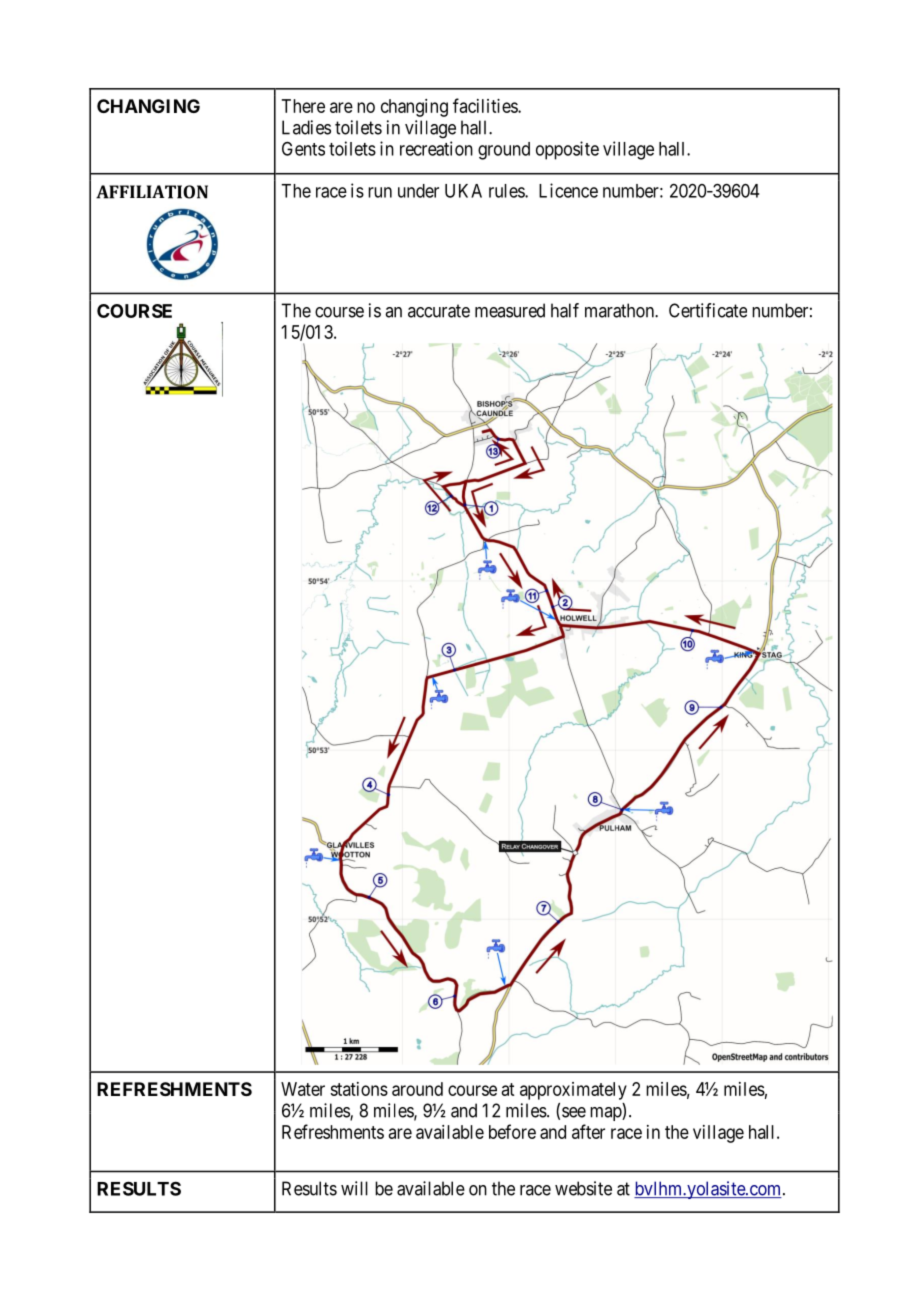  I want to click on Water, so click(303, 1089).
